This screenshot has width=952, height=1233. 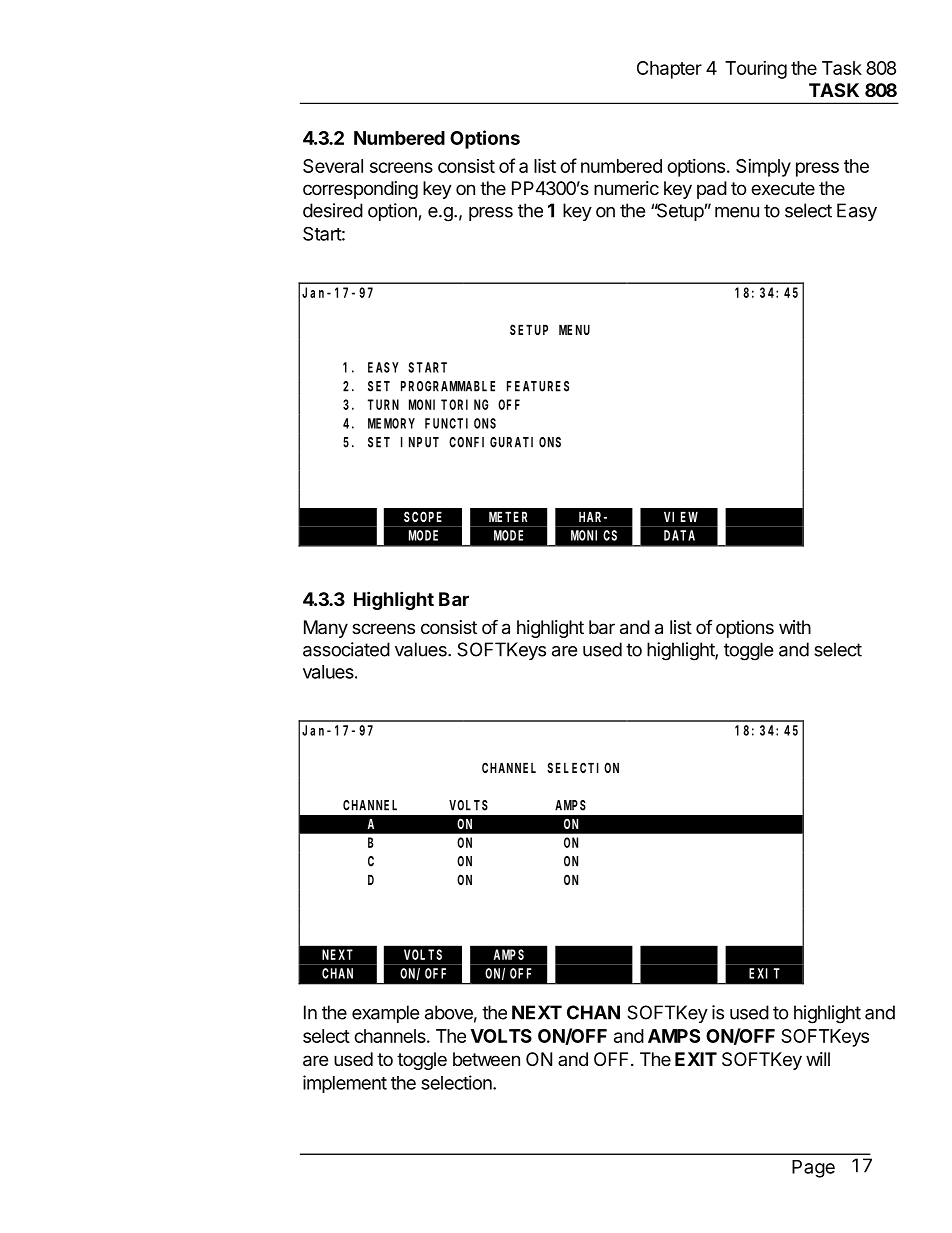 I want to click on METER, so click(x=508, y=517).
